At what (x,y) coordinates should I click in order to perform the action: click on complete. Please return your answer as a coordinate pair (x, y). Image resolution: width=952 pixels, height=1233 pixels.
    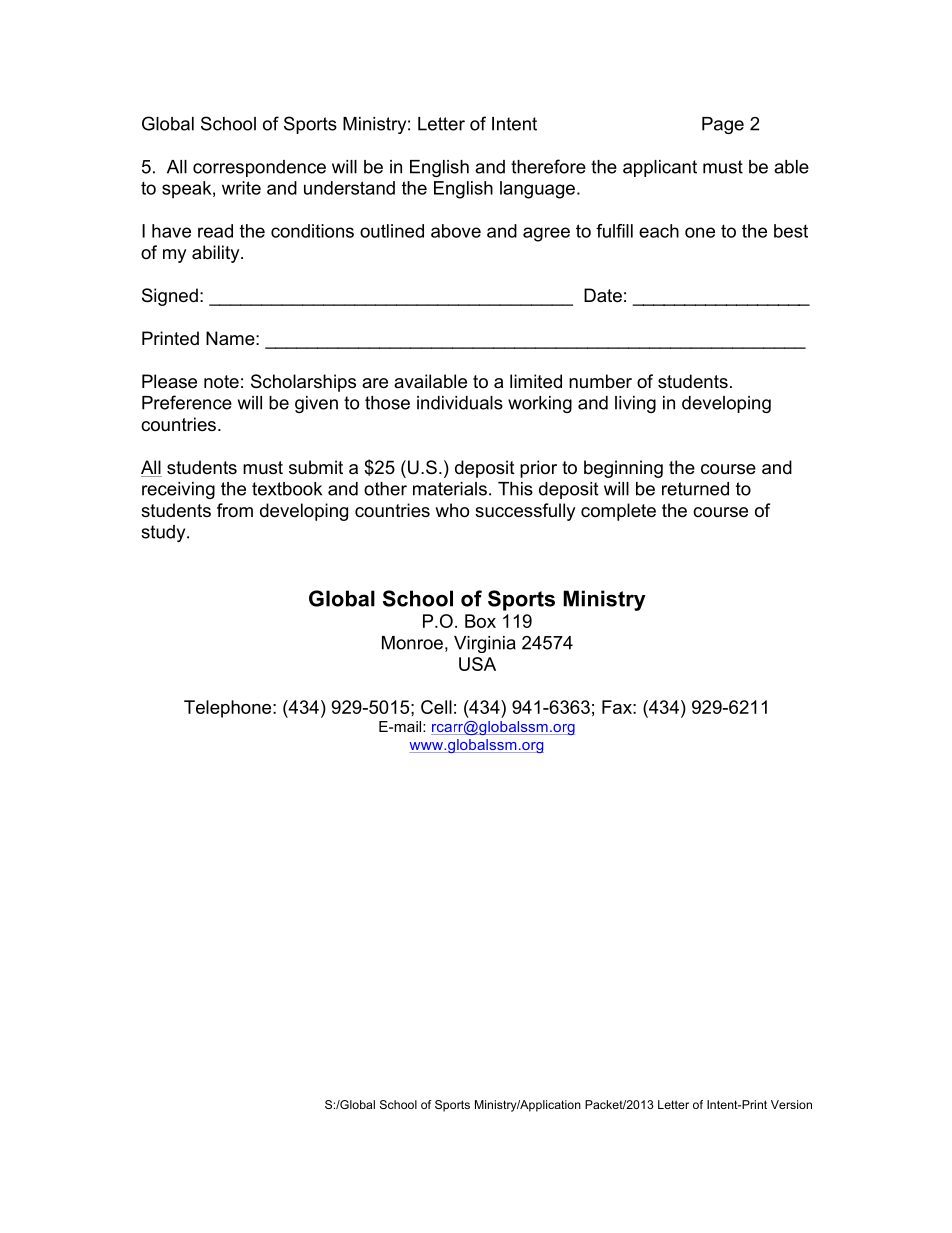
    Looking at the image, I should click on (618, 512).
